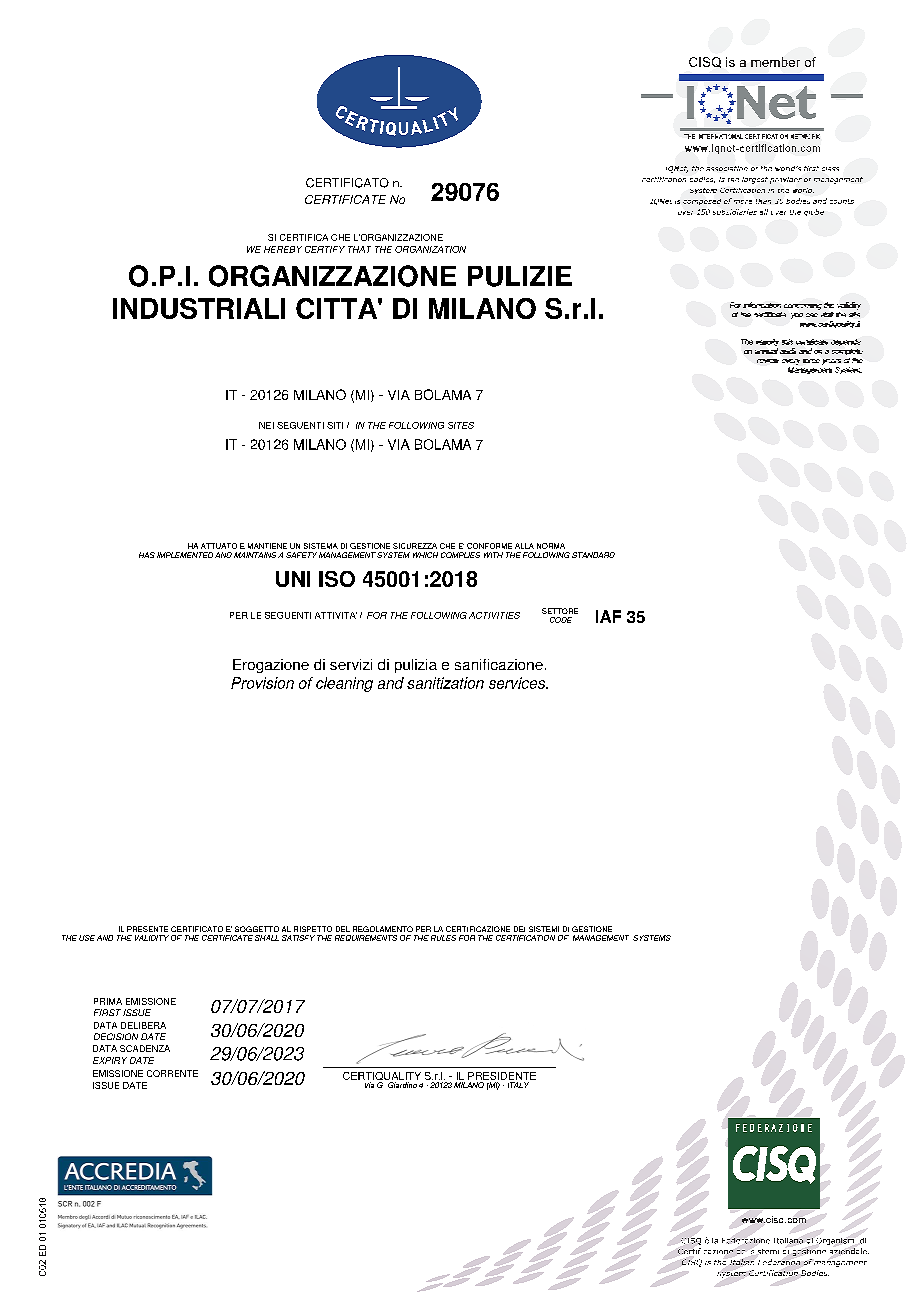 The height and width of the page is (1308, 924). What do you see at coordinates (147, 929) in the page?
I see `PRESENTE` at bounding box center [147, 929].
